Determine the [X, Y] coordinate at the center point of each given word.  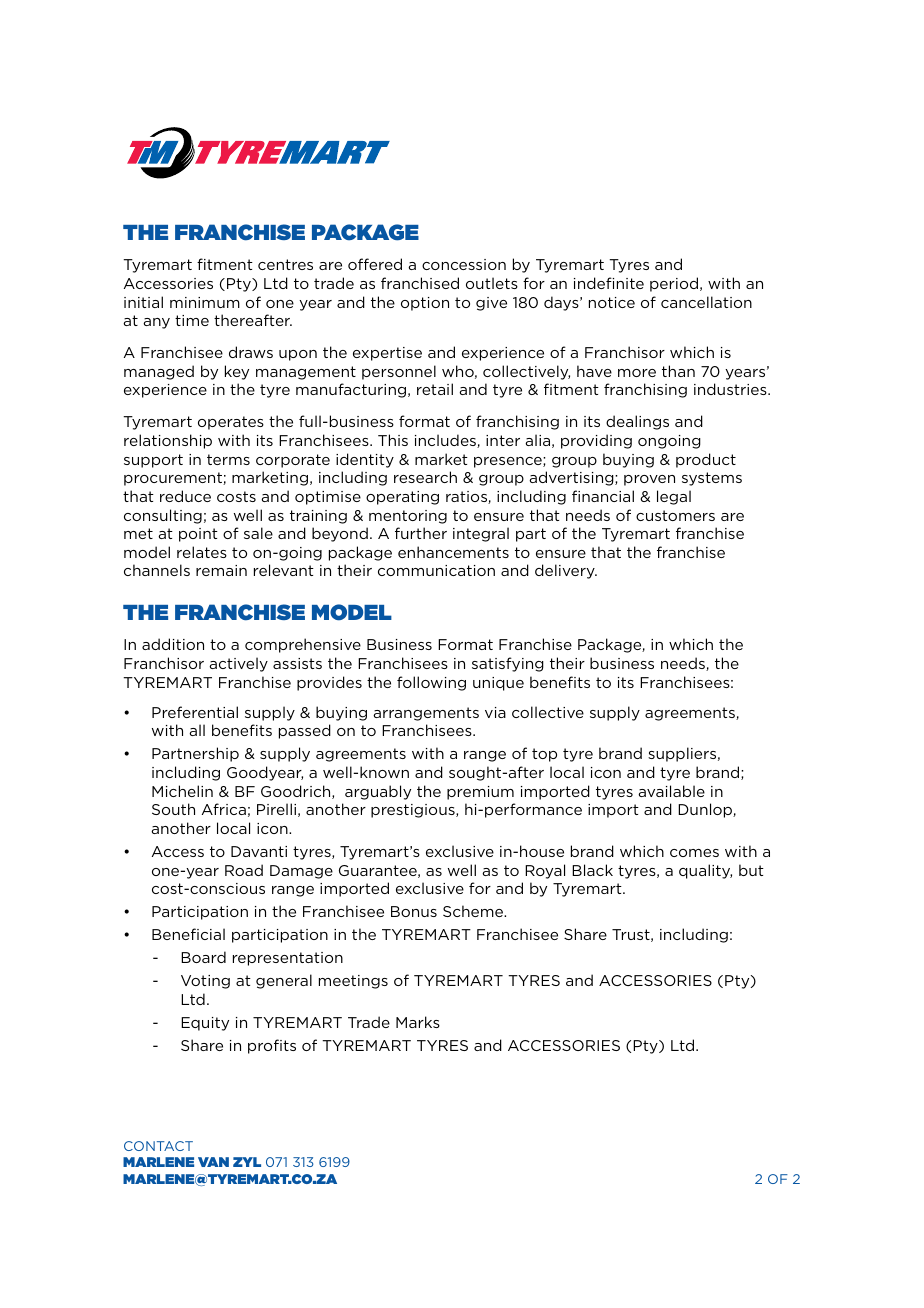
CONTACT [158, 1146]
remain [221, 570]
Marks [418, 1022]
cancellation [706, 302]
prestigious [414, 811]
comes [694, 853]
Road [244, 870]
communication [436, 570]
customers [675, 515]
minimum [205, 302]
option [425, 304]
